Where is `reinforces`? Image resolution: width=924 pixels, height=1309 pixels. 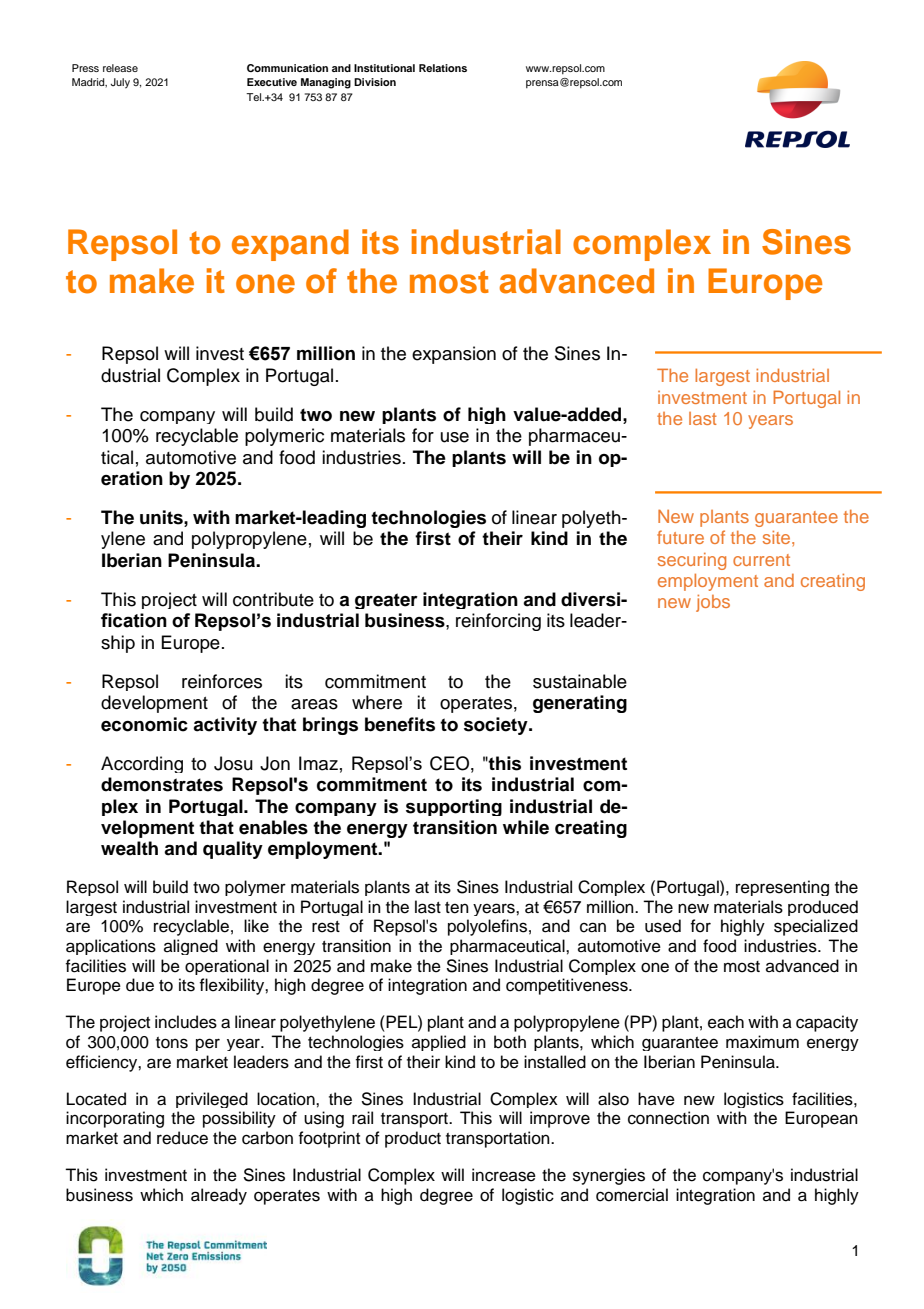 reinforces is located at coordinates (222, 681).
